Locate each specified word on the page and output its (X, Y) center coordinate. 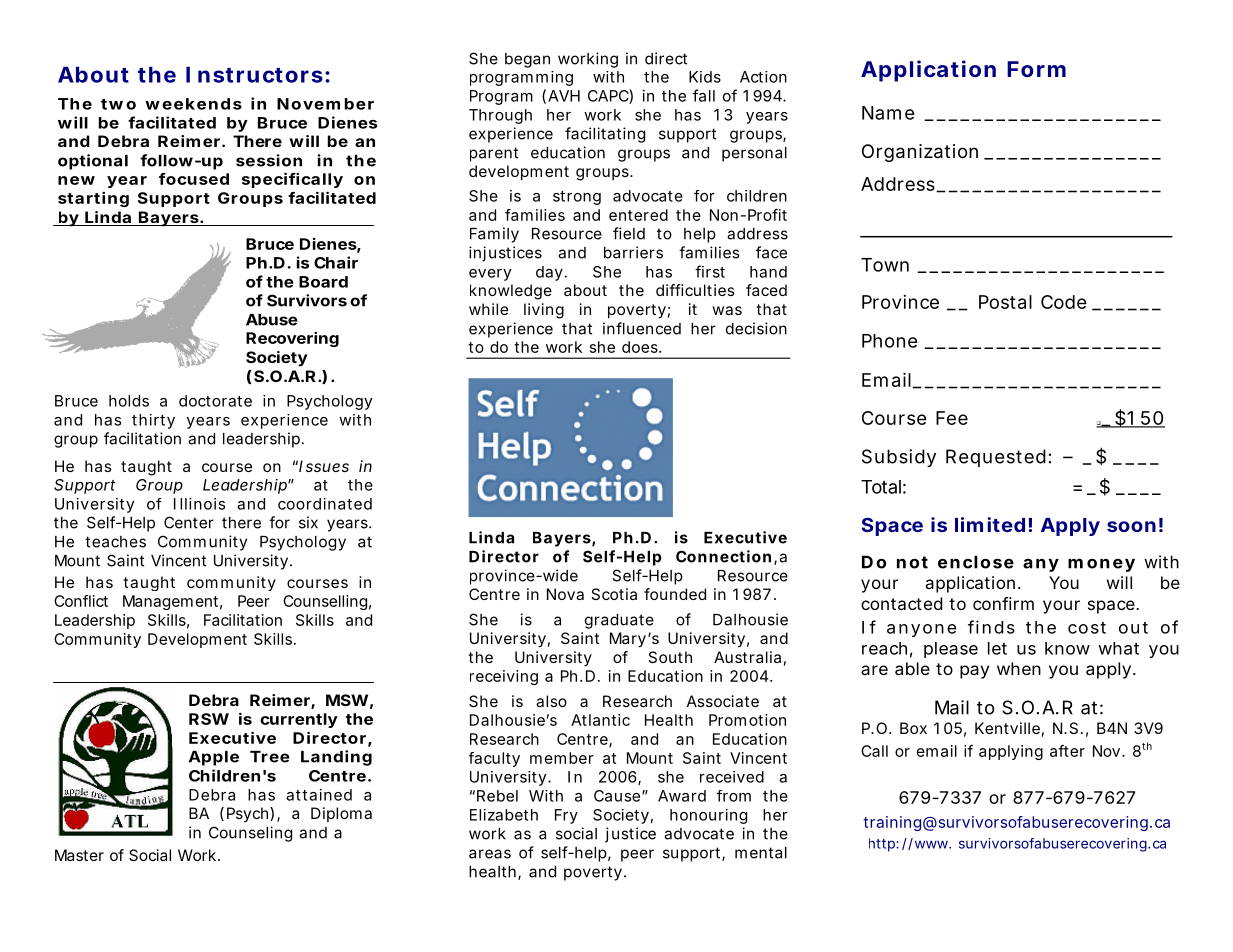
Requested (996, 458)
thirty (153, 421)
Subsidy (899, 458)
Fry (566, 816)
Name (888, 113)
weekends (193, 104)
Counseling (250, 834)
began (527, 60)
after (1067, 751)
